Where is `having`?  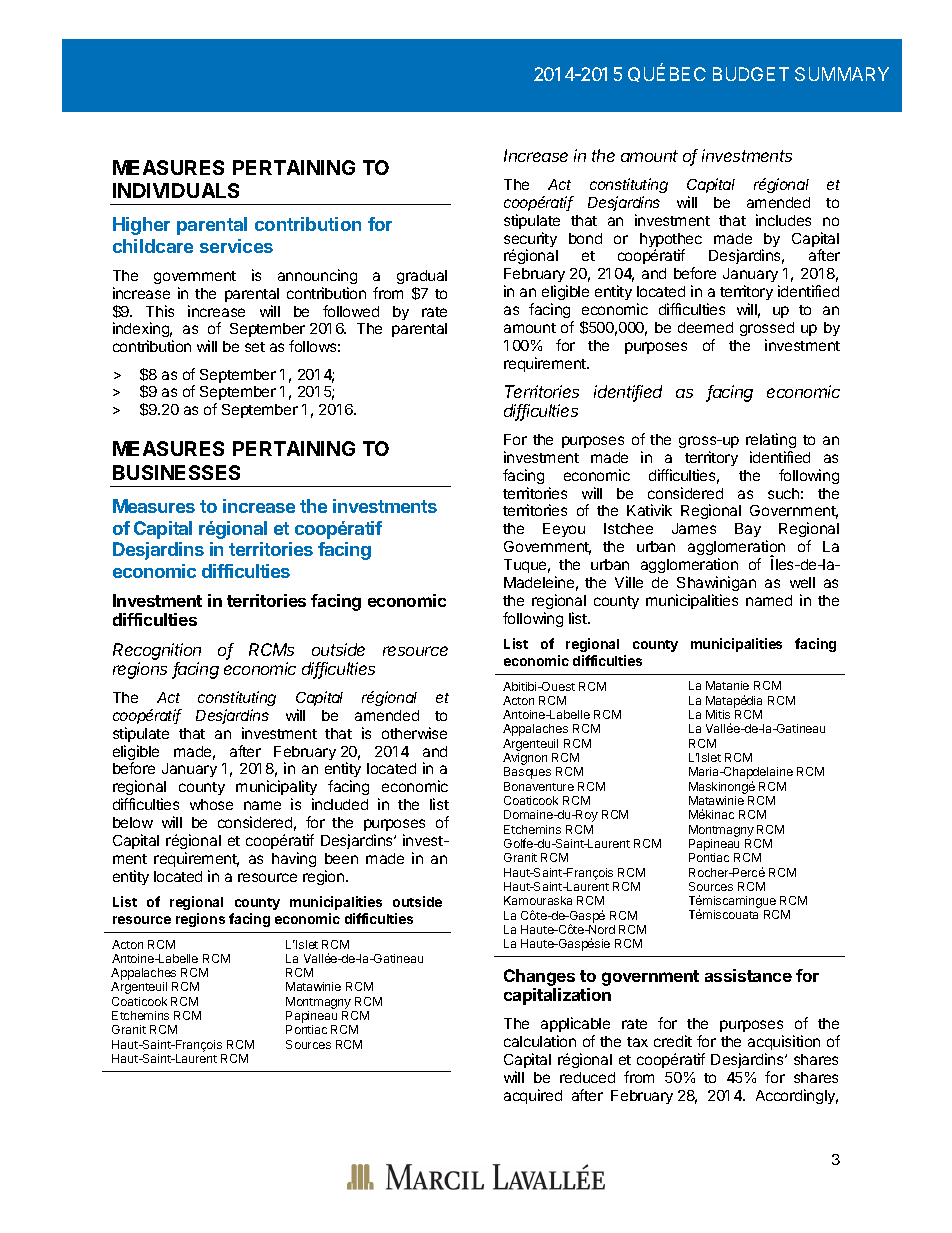 having is located at coordinates (294, 859).
